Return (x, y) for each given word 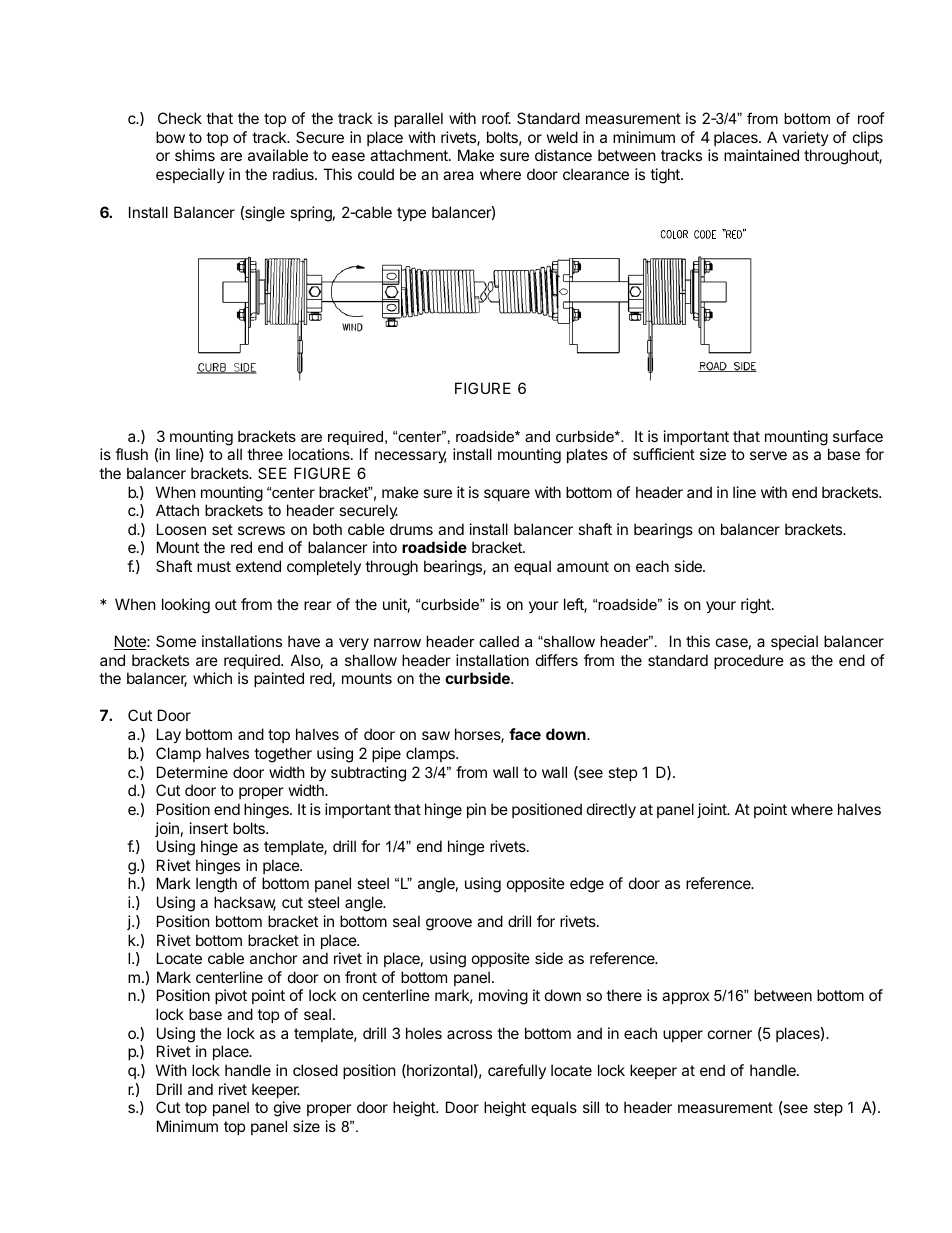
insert (209, 828)
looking (186, 606)
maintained (761, 155)
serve (768, 455)
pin (476, 810)
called (499, 641)
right (757, 606)
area (458, 175)
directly (611, 810)
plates (587, 455)
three (265, 454)
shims (195, 155)
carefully (517, 1071)
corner (730, 1034)
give (287, 1109)
